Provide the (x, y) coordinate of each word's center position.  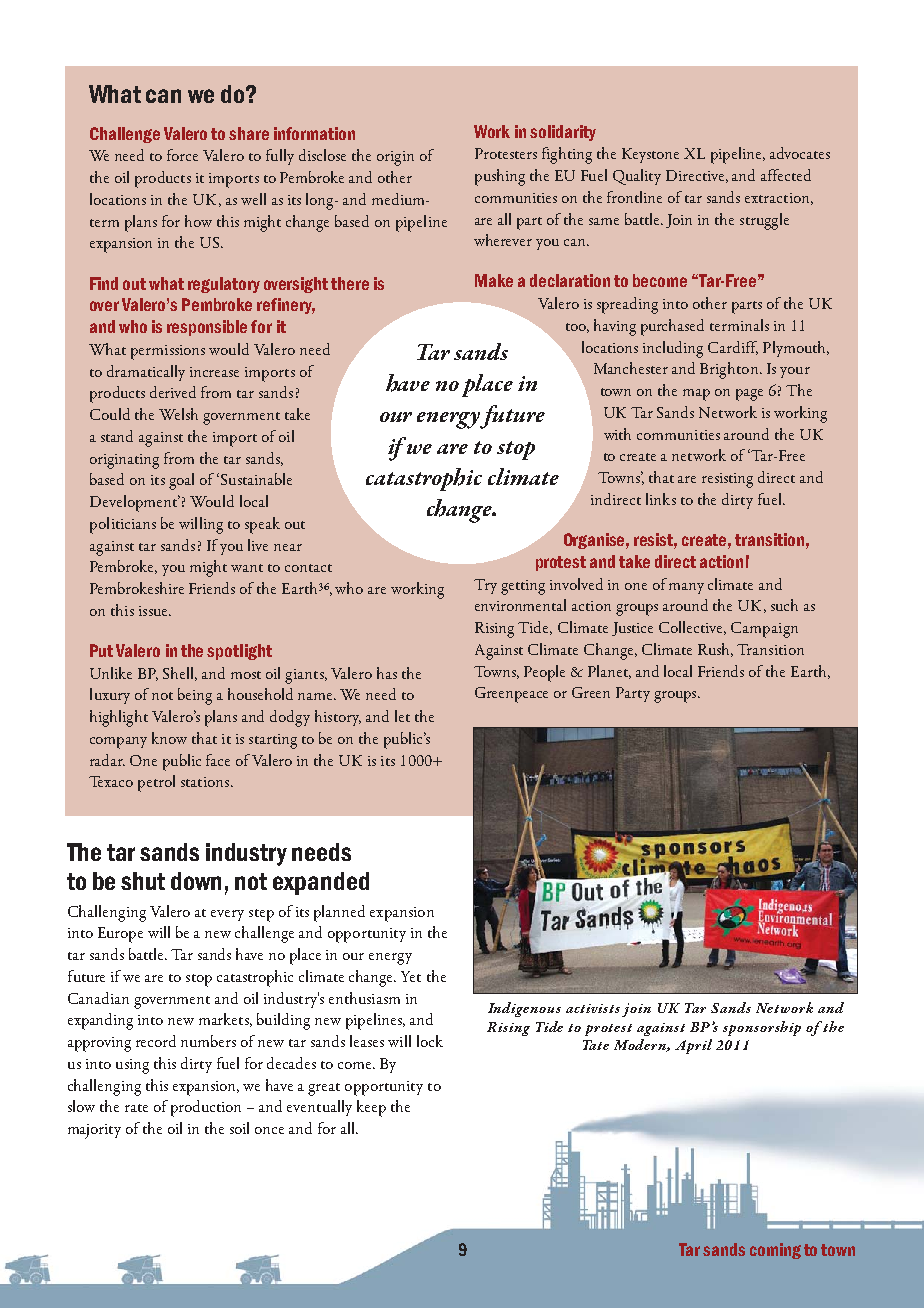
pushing (500, 177)
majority (94, 1131)
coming (775, 1251)
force (182, 155)
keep (371, 1108)
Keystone (650, 155)
